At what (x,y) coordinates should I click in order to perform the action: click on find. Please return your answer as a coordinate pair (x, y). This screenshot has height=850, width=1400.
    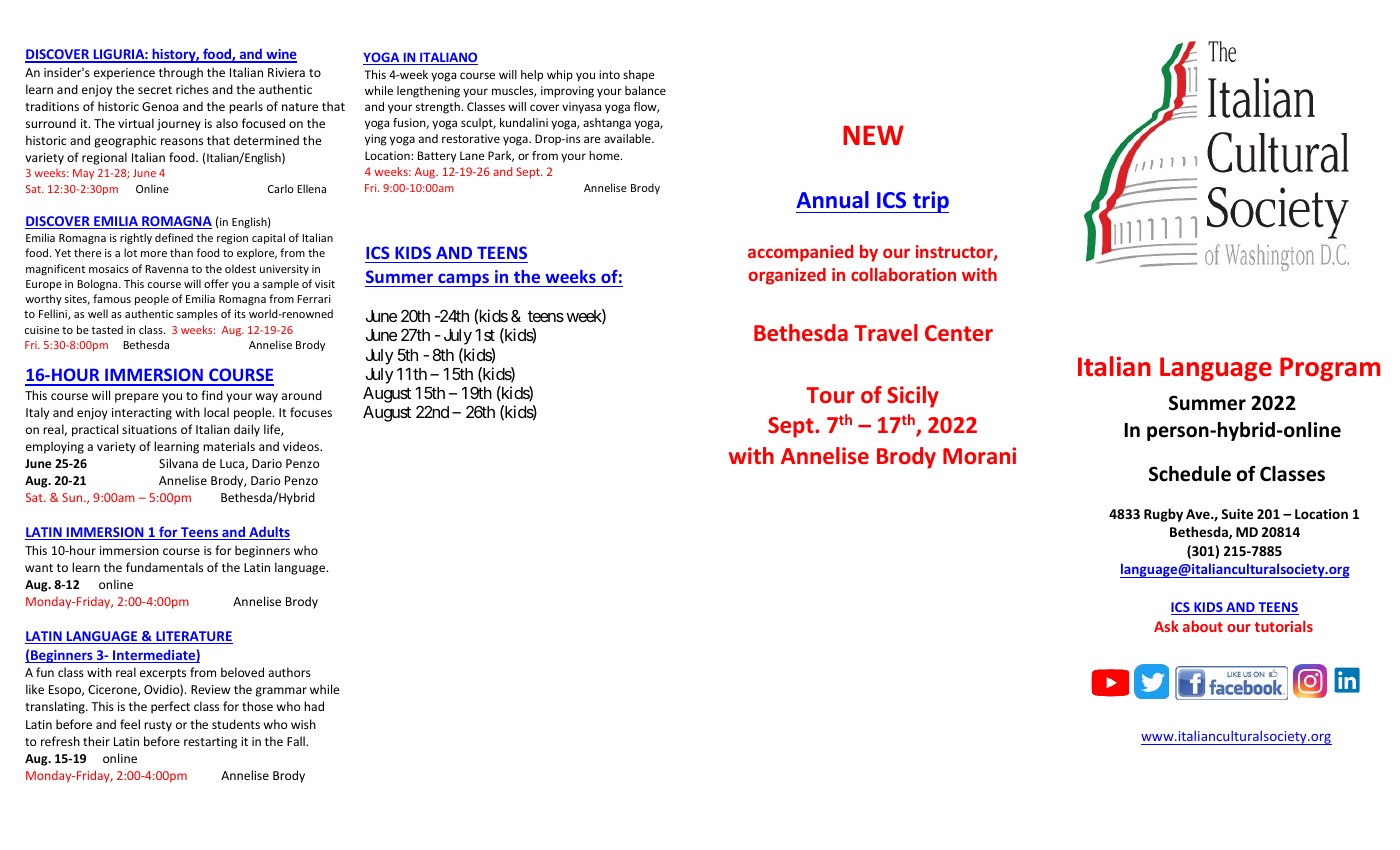
    Looking at the image, I should click on (212, 395).
